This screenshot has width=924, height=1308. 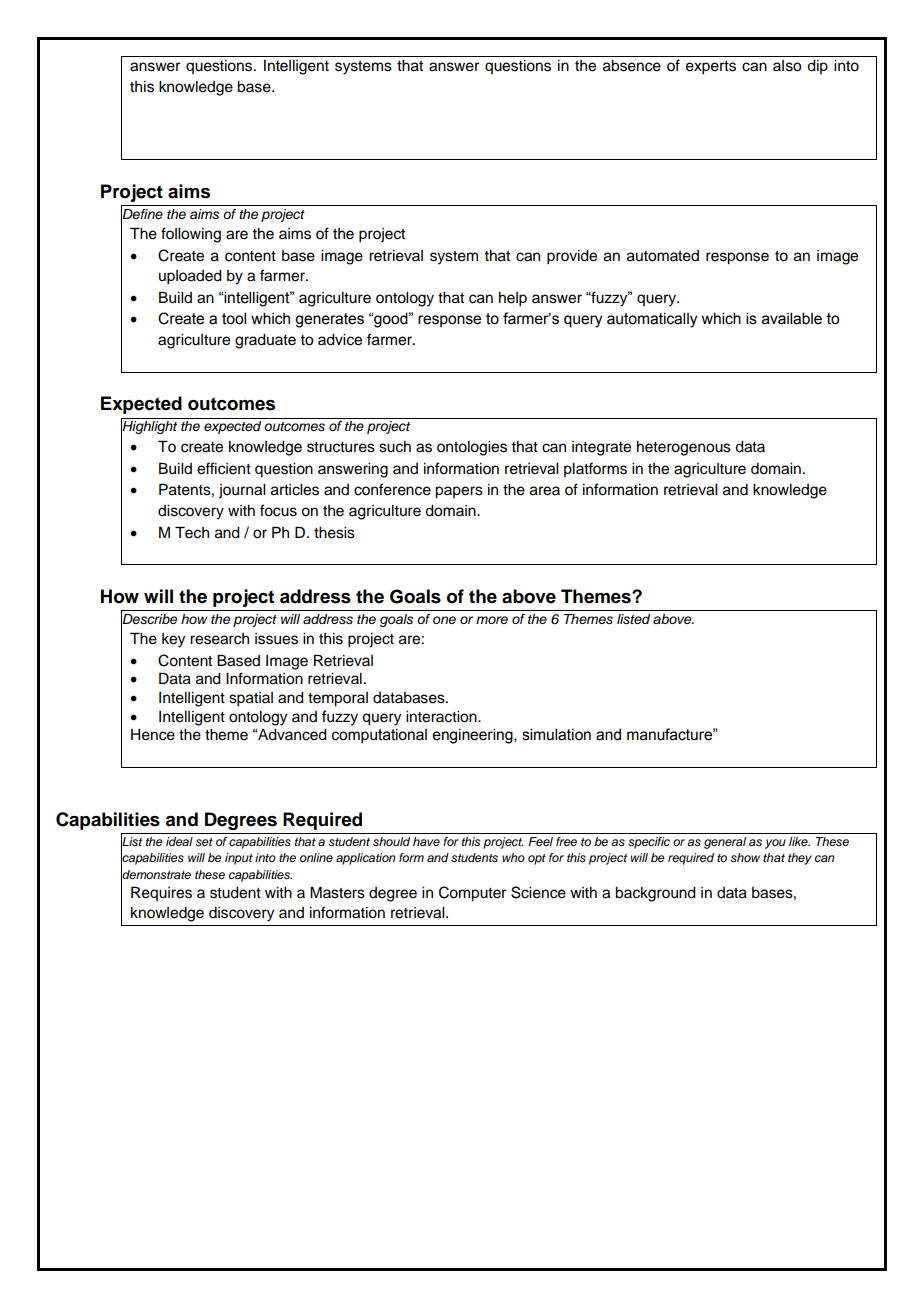 What do you see at coordinates (513, 299) in the screenshot?
I see `help` at bounding box center [513, 299].
